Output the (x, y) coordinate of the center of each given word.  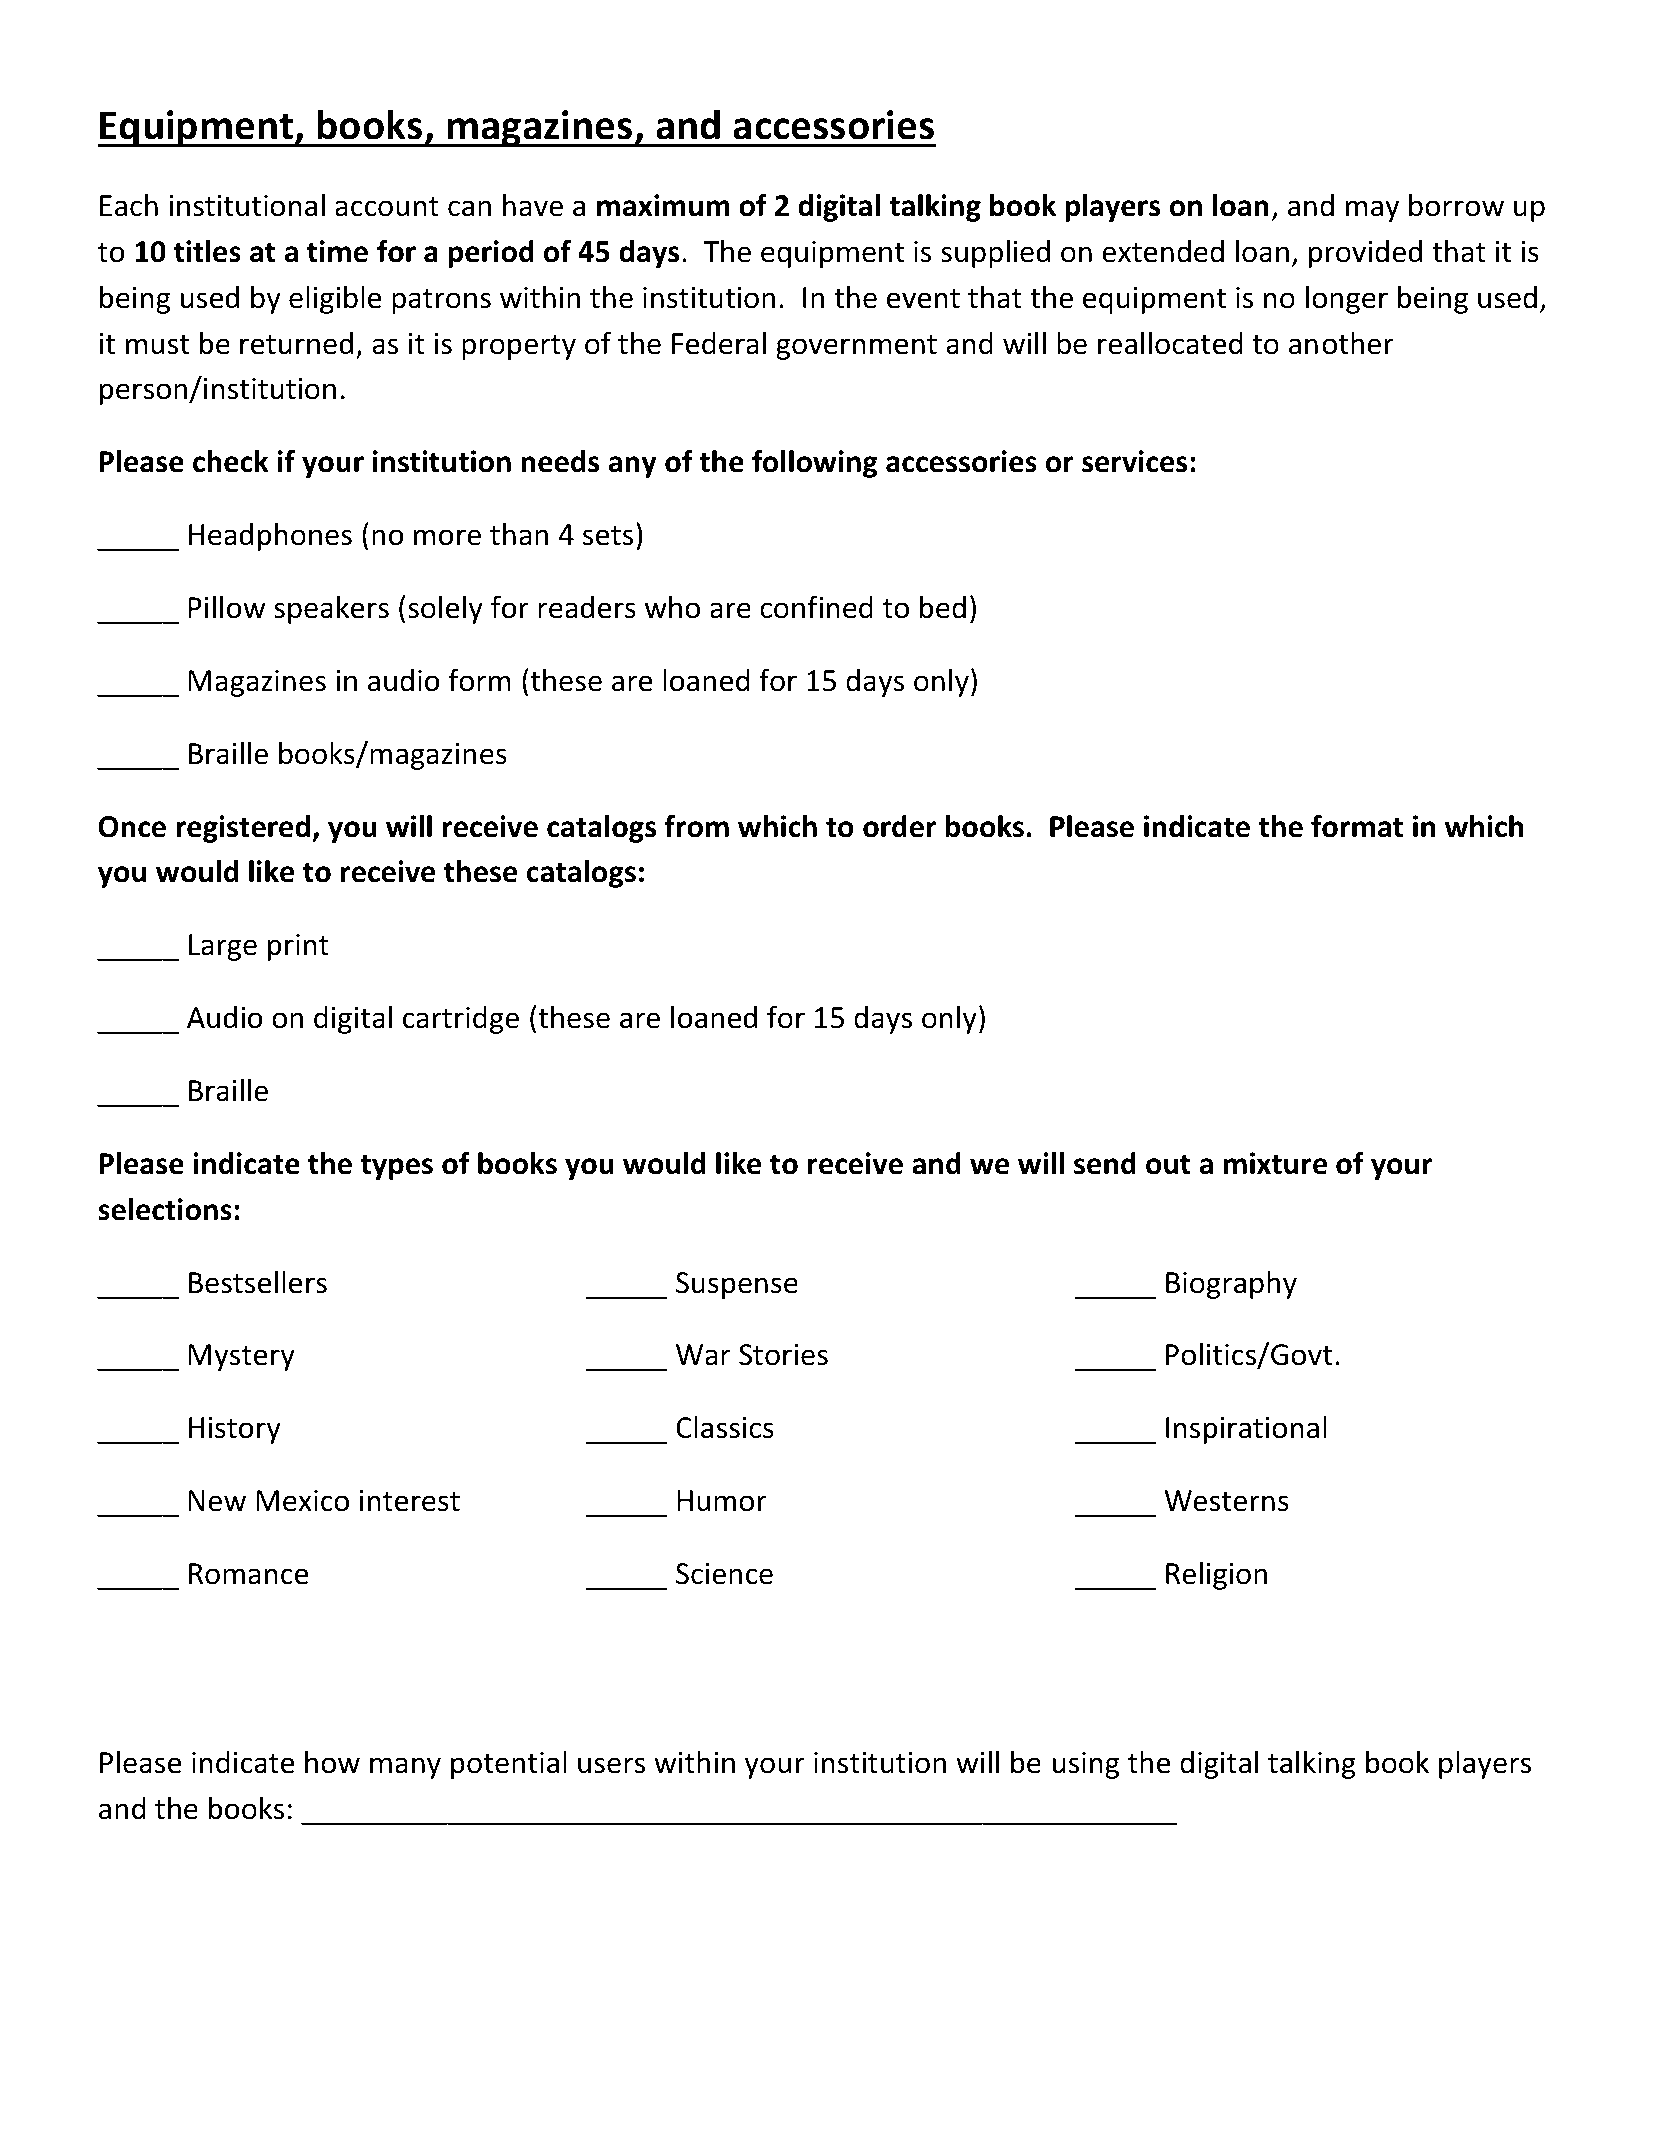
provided (1365, 254)
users (611, 1765)
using (1086, 1765)
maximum (663, 205)
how (332, 1762)
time (337, 251)
